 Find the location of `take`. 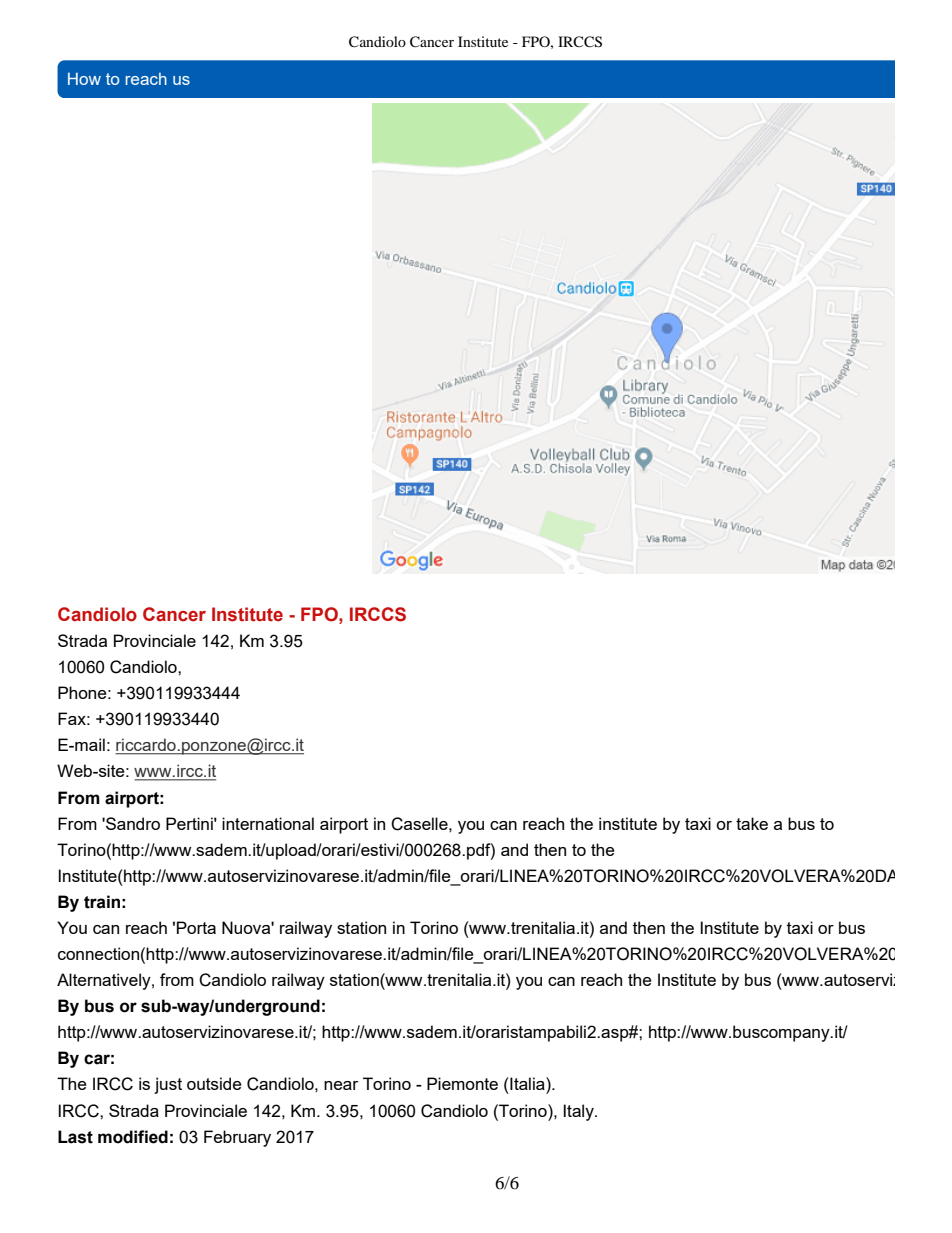

take is located at coordinates (752, 823).
